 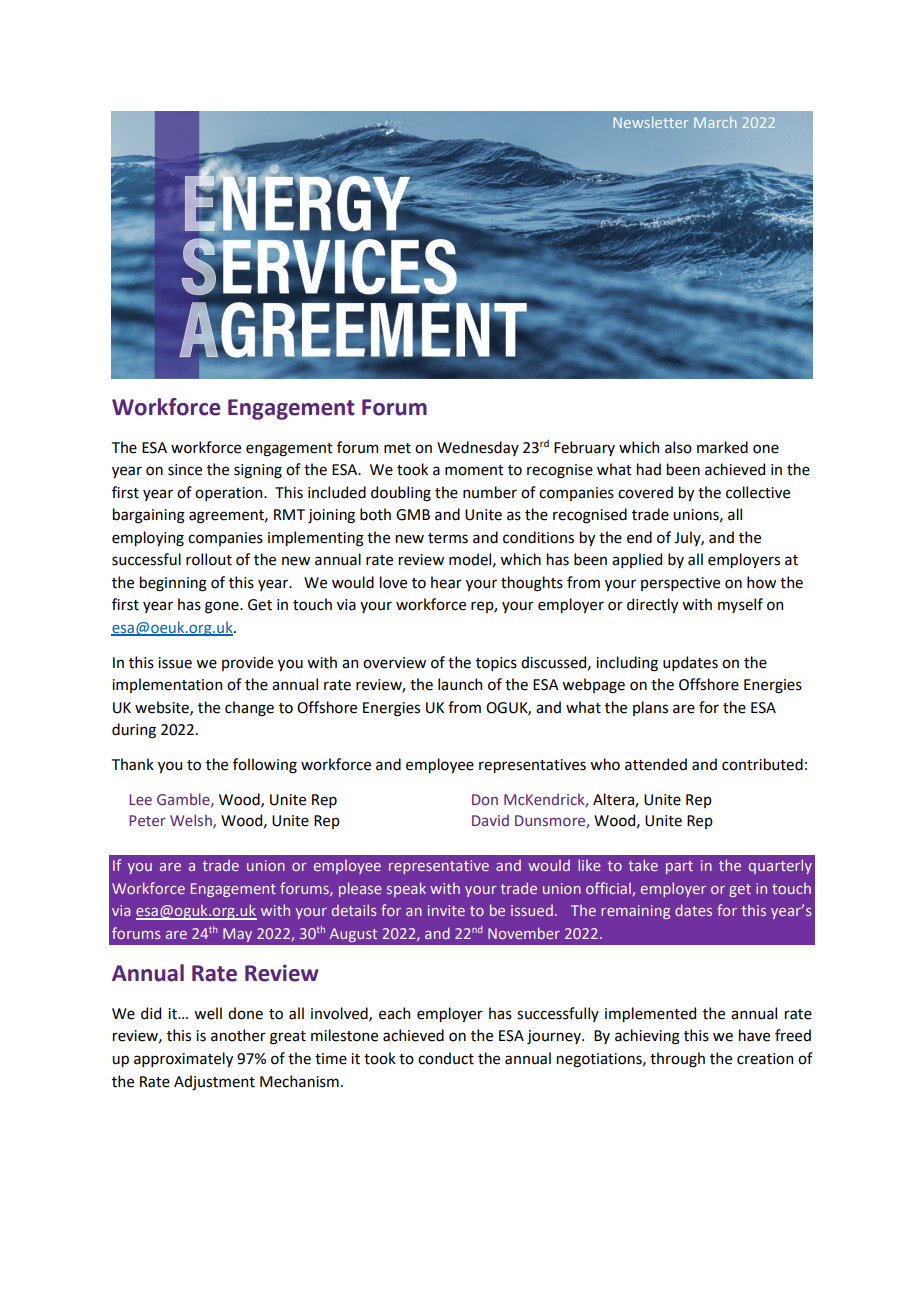 I want to click on Welsh, so click(x=192, y=821).
